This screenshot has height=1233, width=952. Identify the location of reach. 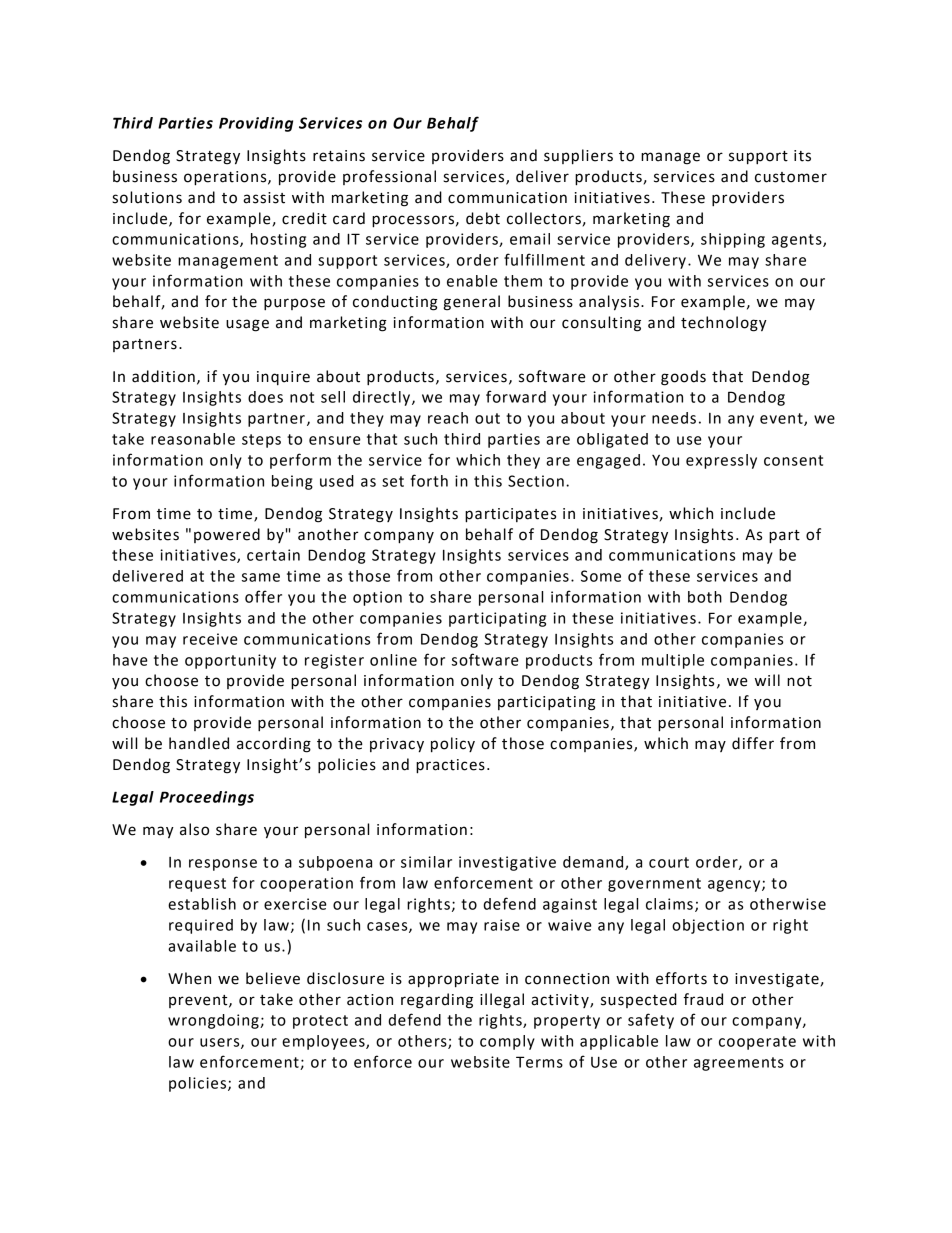
(448, 418).
